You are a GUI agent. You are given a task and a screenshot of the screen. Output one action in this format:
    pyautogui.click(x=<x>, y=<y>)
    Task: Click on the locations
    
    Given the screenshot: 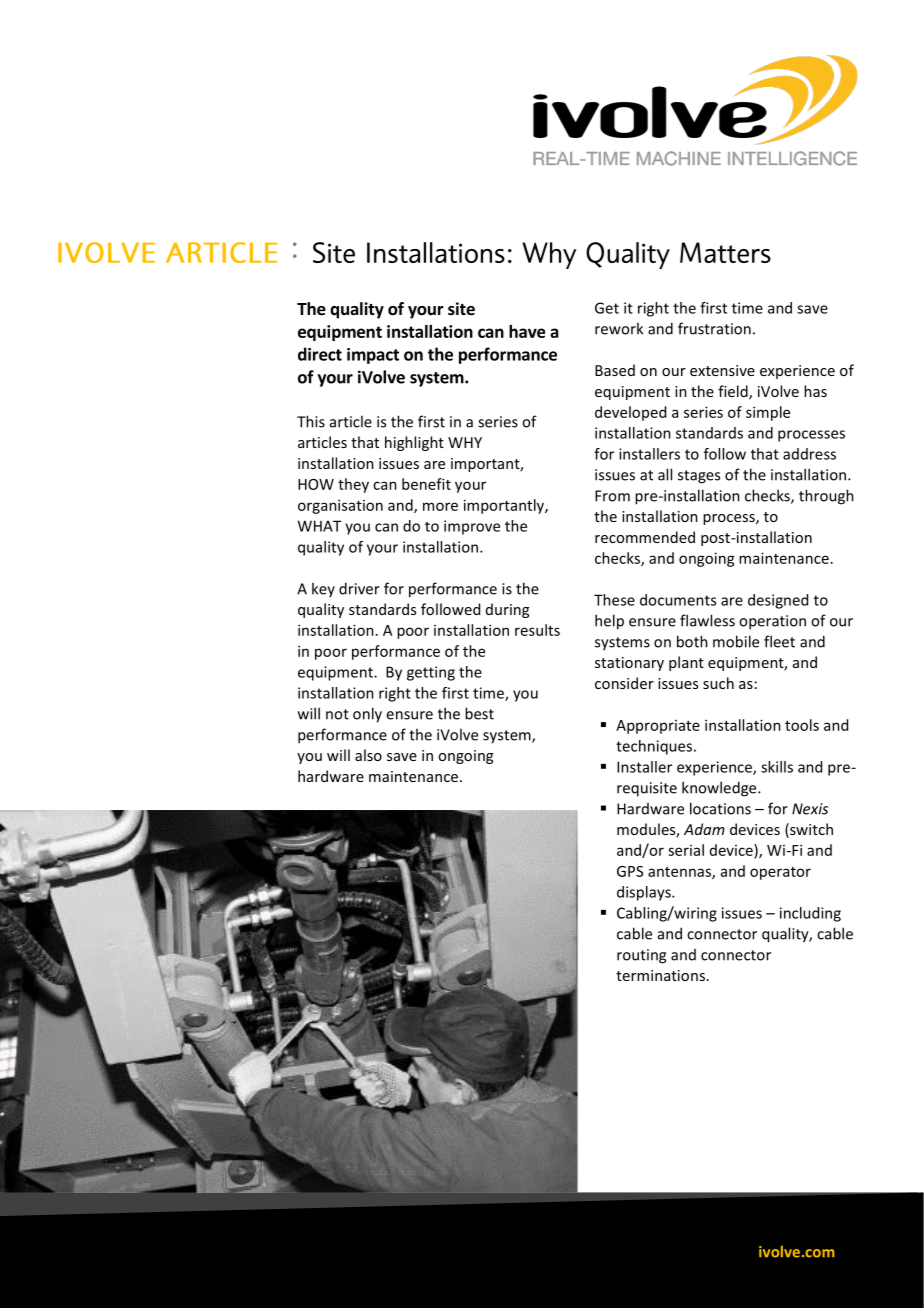 What is the action you would take?
    pyautogui.click(x=720, y=808)
